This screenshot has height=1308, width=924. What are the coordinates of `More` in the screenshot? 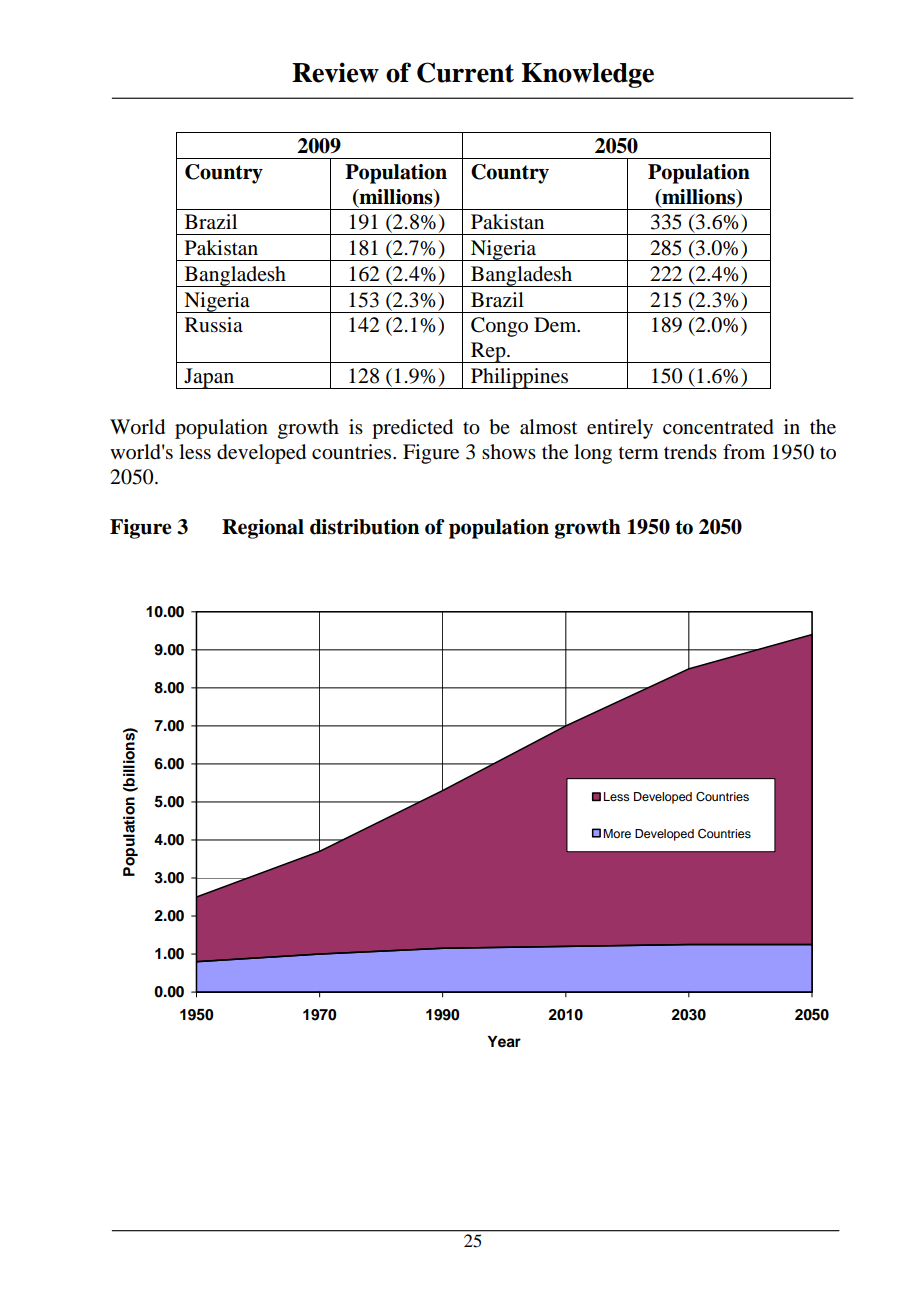 It's located at (617, 833).
